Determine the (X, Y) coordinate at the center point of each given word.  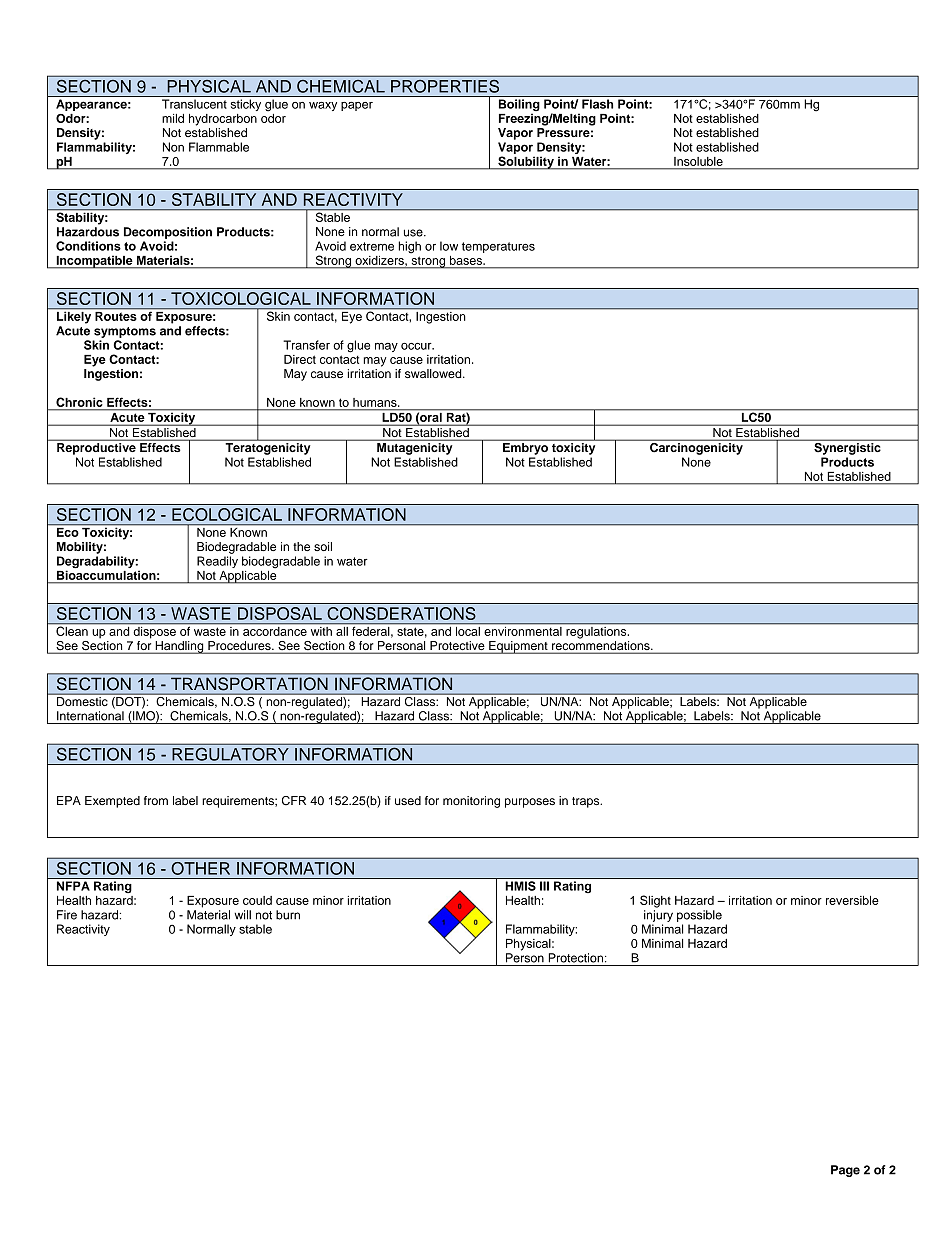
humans (376, 402)
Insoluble (698, 161)
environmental (523, 631)
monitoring (471, 802)
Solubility (526, 163)
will (242, 915)
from (156, 800)
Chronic (79, 402)
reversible (852, 900)
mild (173, 118)
